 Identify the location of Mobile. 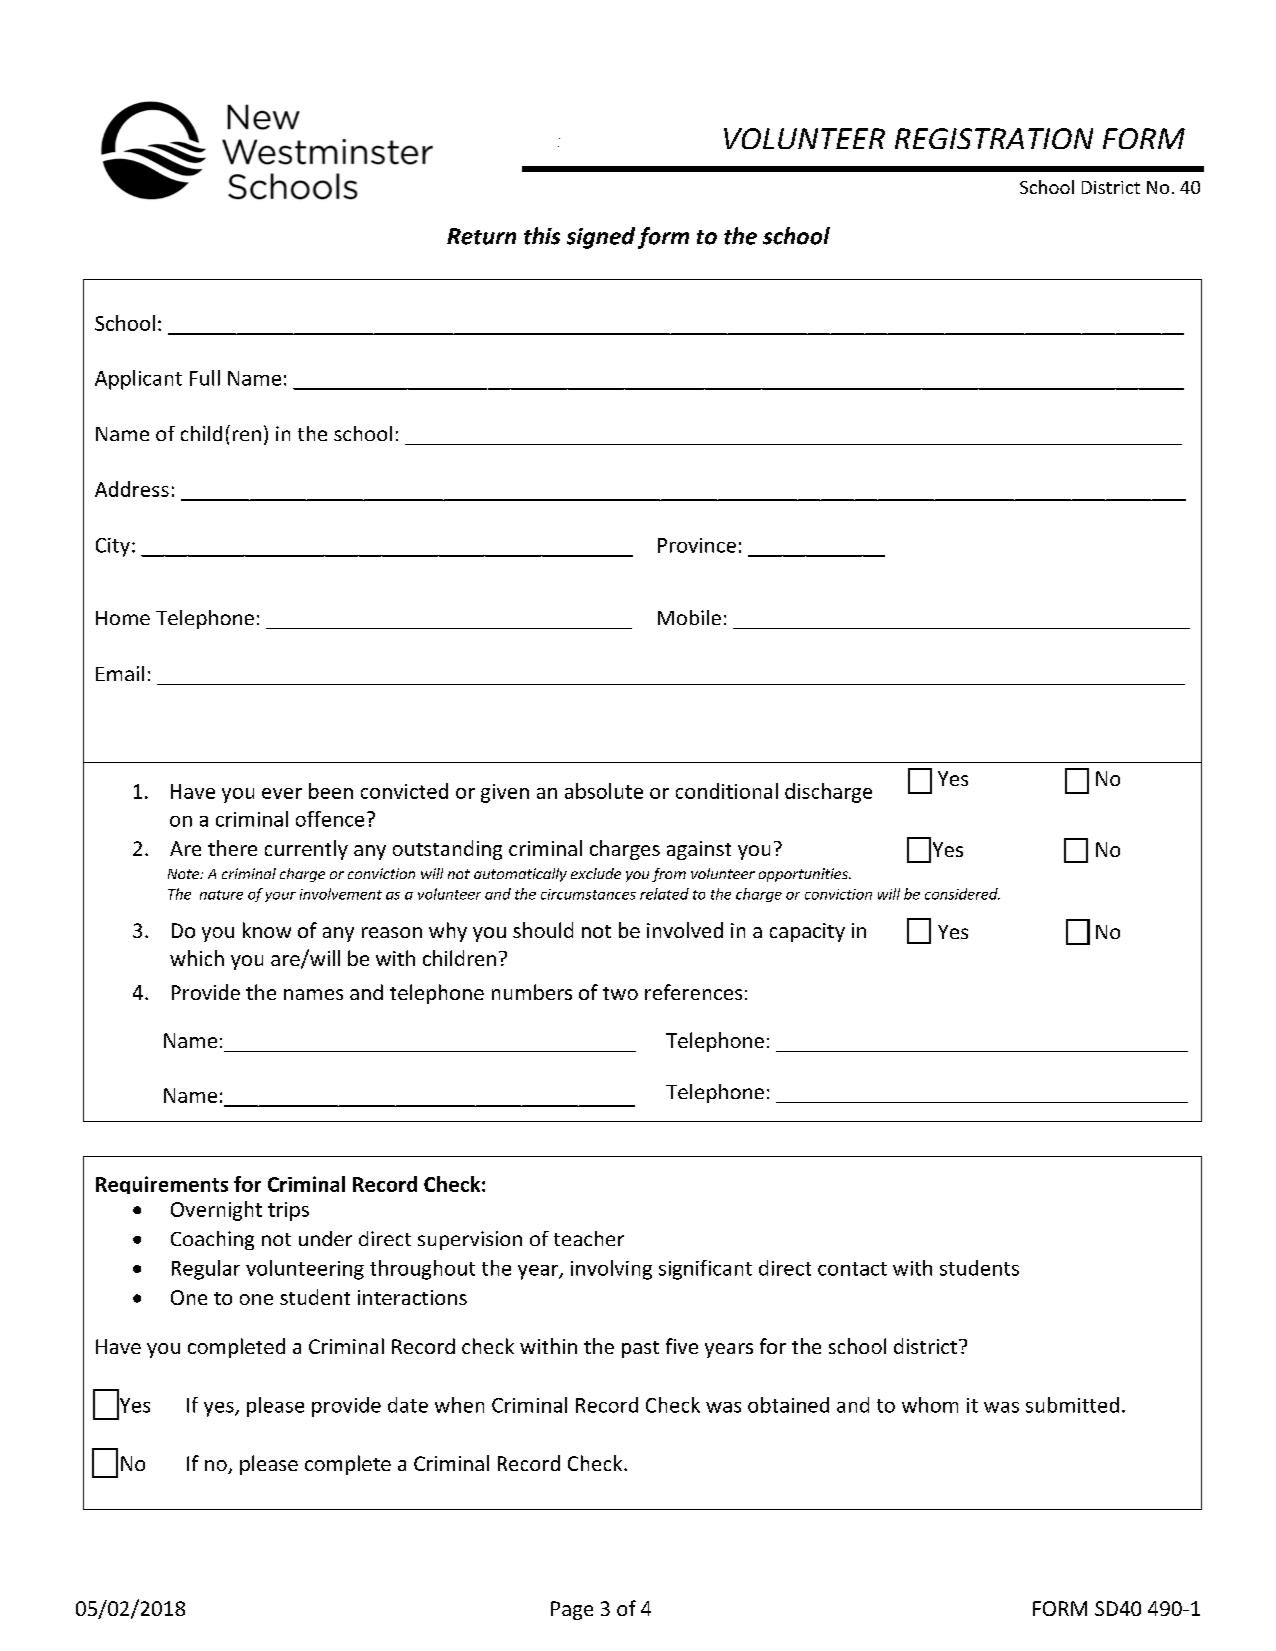
(689, 617).
